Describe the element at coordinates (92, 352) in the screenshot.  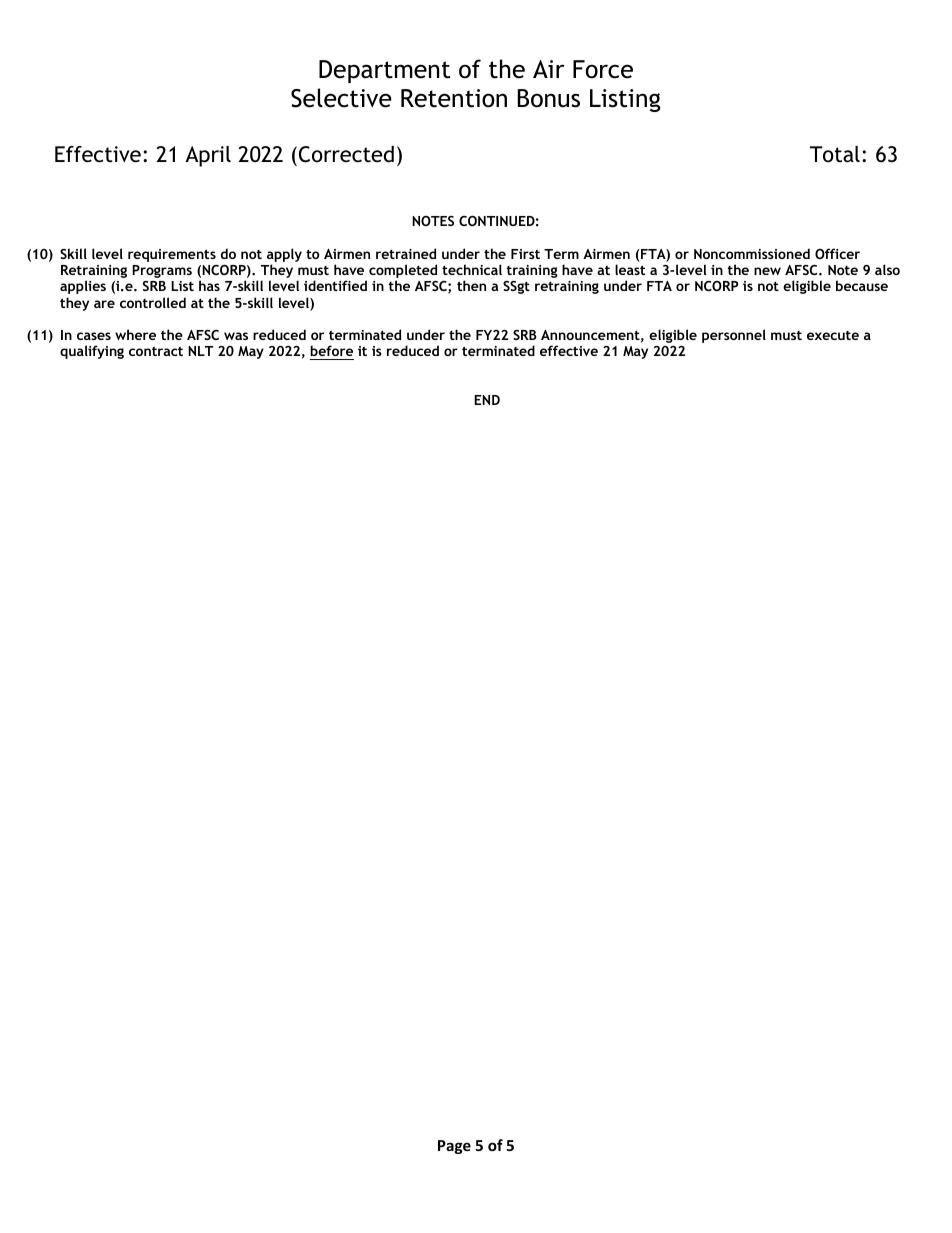
I see `qualifying` at that location.
